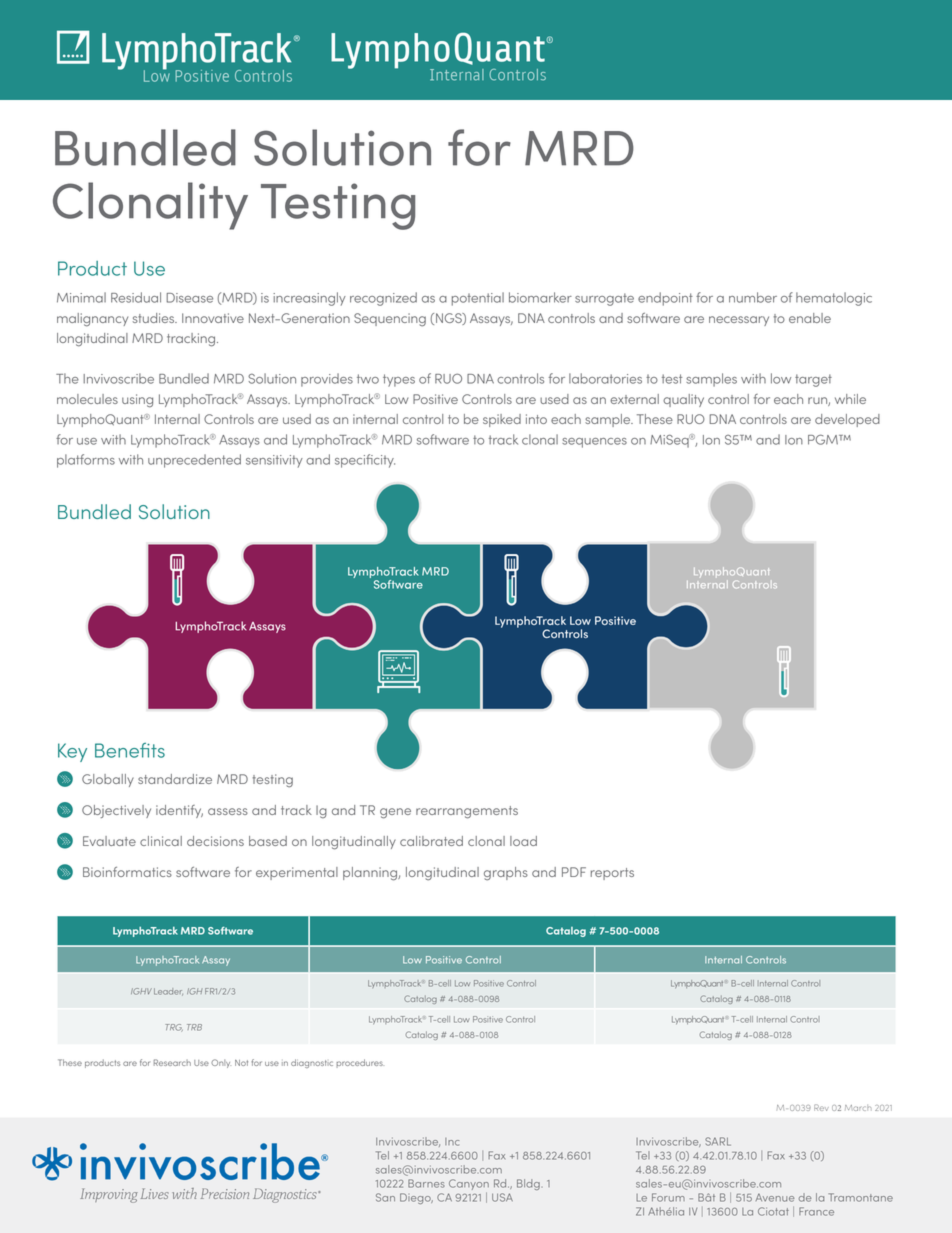 The width and height of the image is (952, 1233). I want to click on Research, so click(172, 1062).
